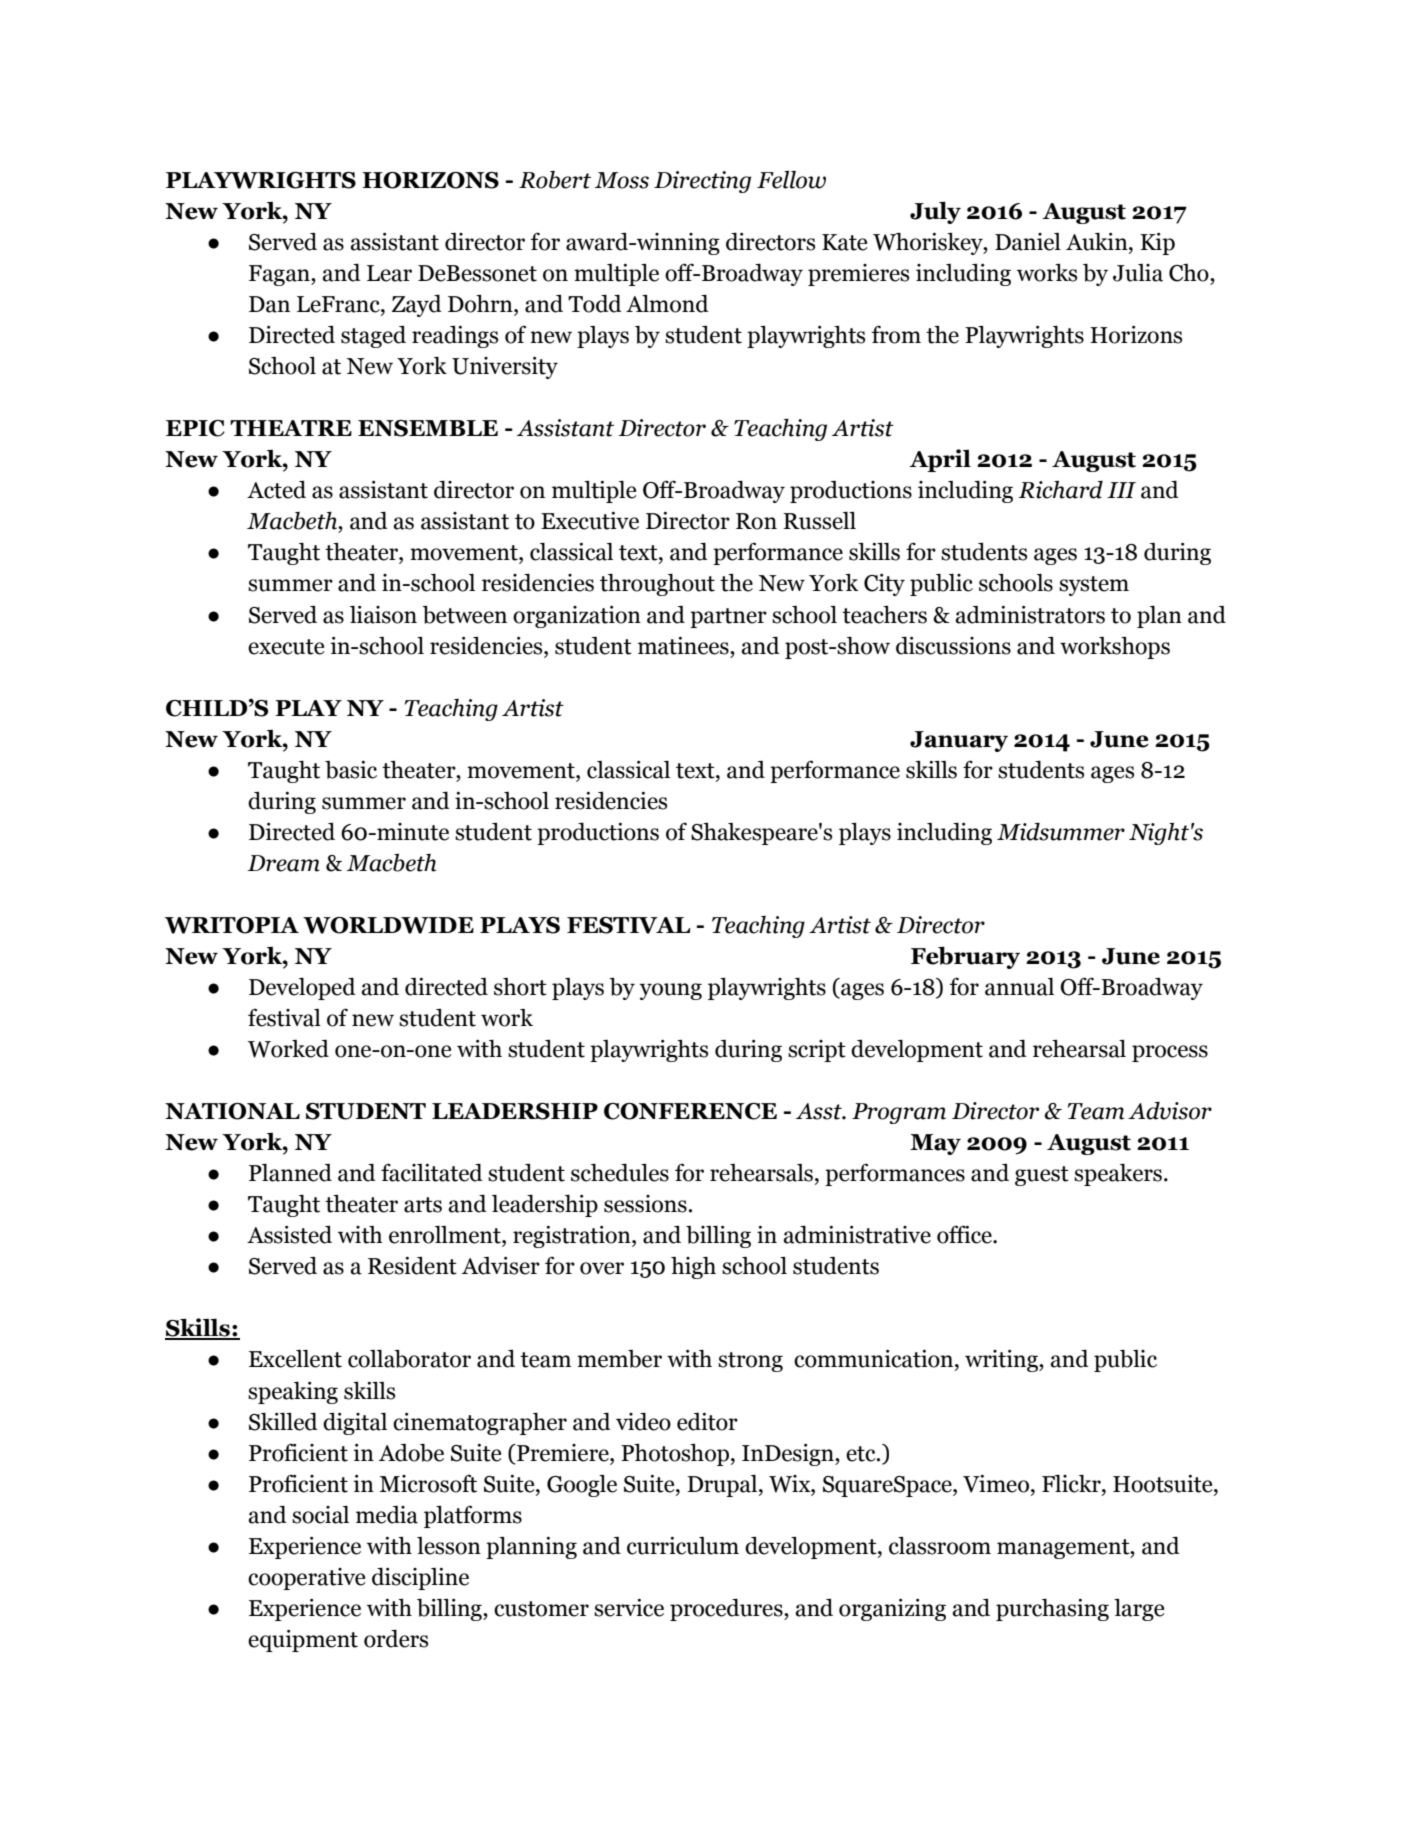 The width and height of the screenshot is (1407, 1821). What do you see at coordinates (280, 275) in the screenshot?
I see `Fagan` at bounding box center [280, 275].
